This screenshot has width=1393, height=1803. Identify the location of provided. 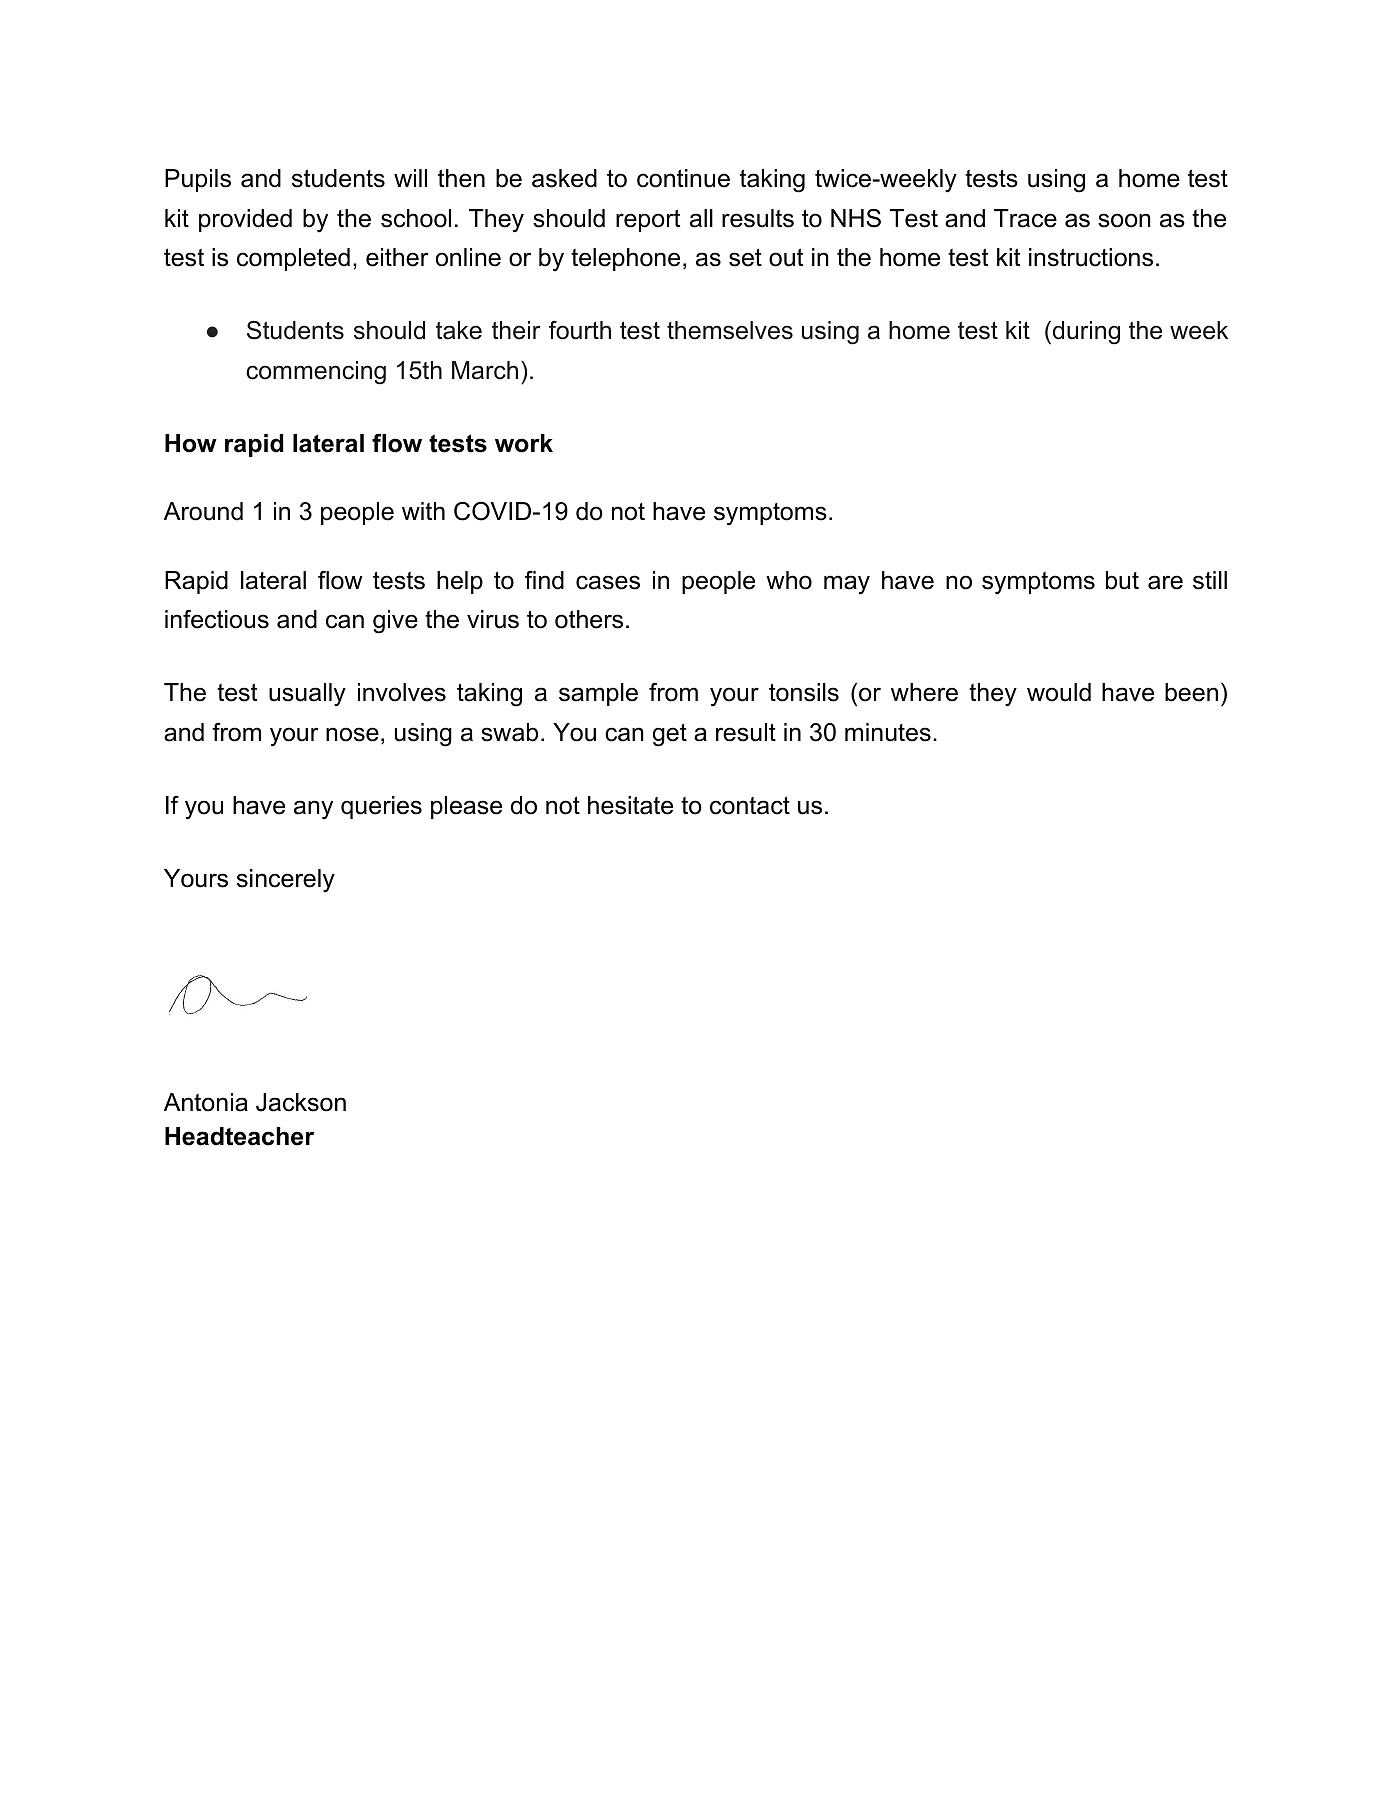
(245, 220).
